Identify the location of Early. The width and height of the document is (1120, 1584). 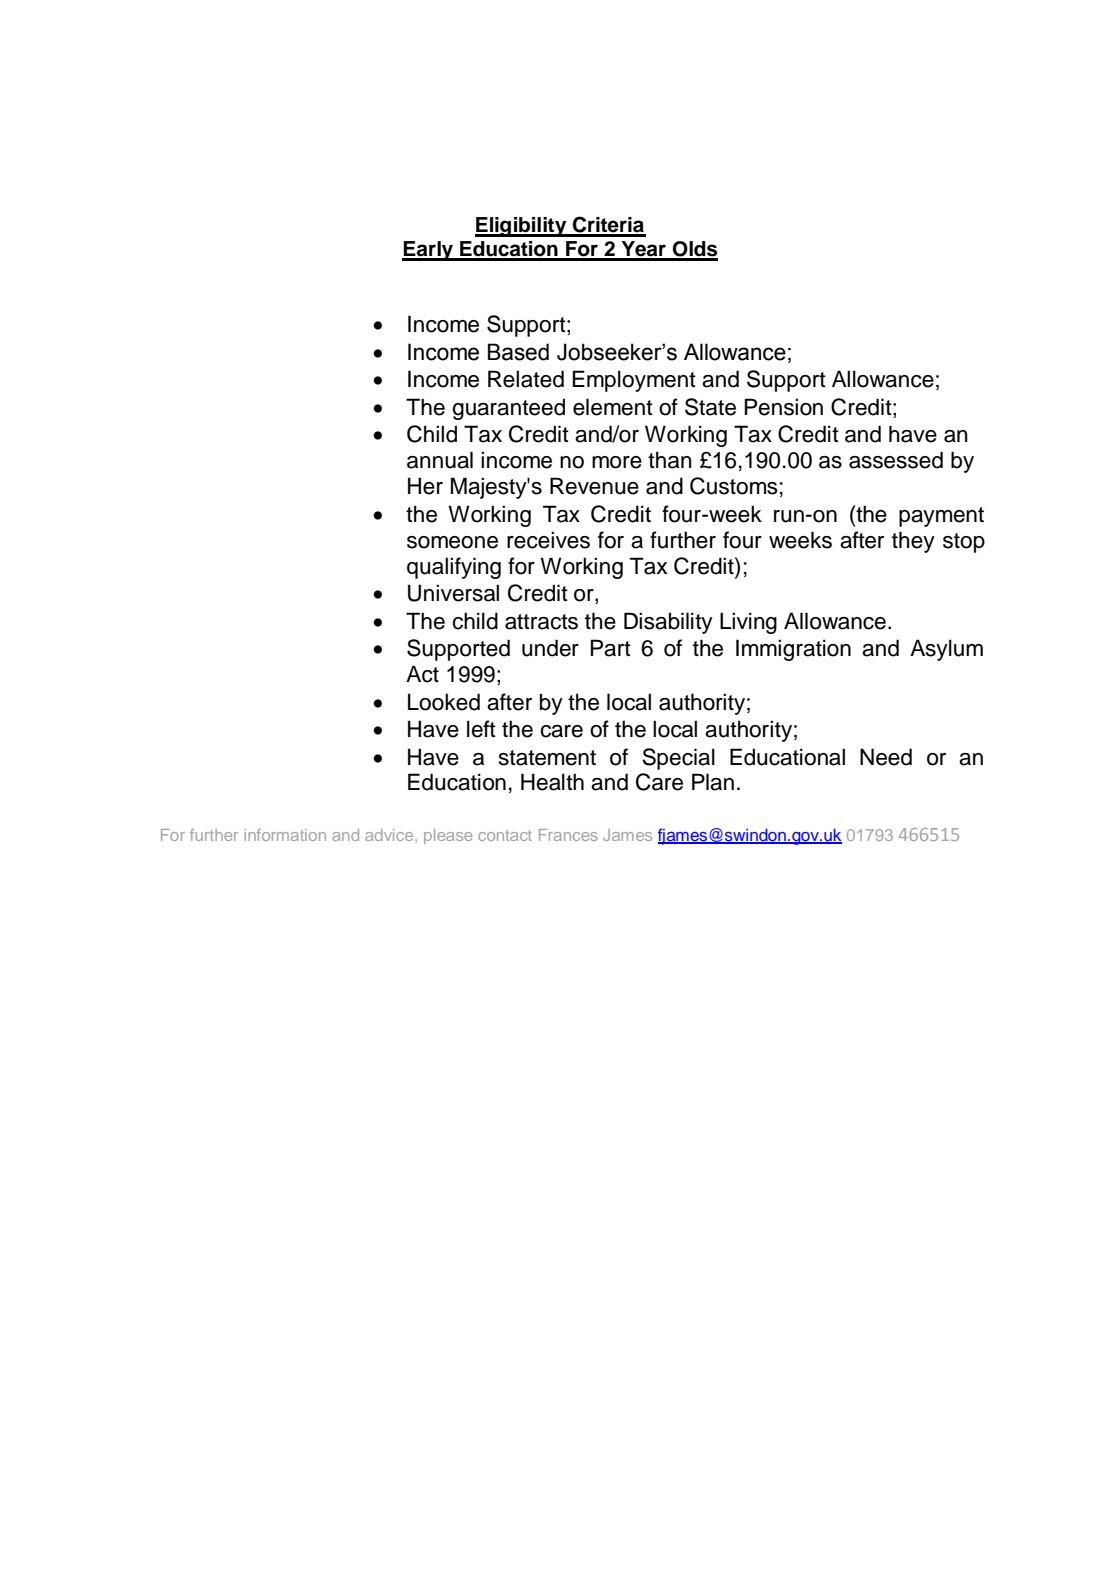
(428, 251).
